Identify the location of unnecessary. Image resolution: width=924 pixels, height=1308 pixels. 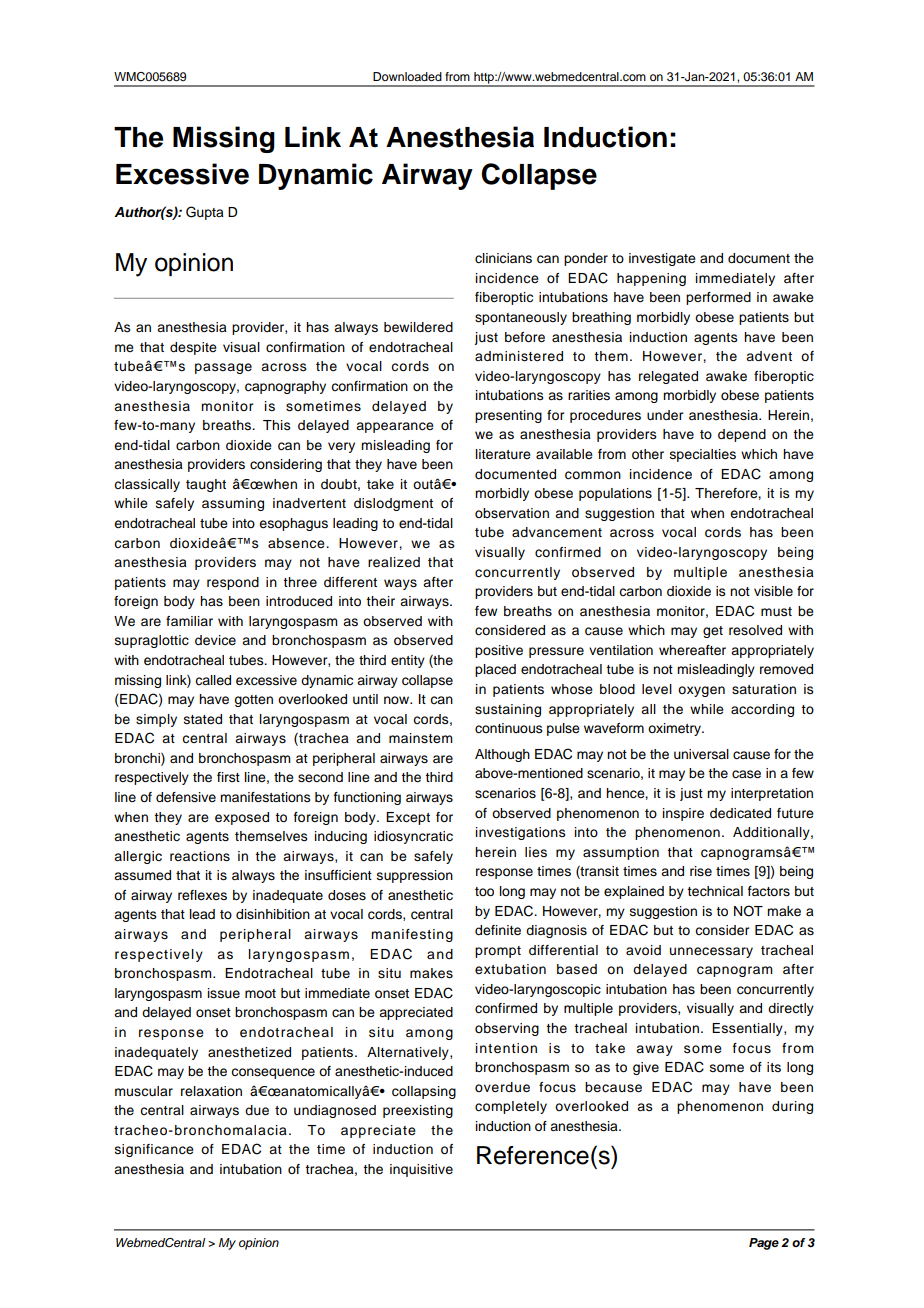
(711, 952).
